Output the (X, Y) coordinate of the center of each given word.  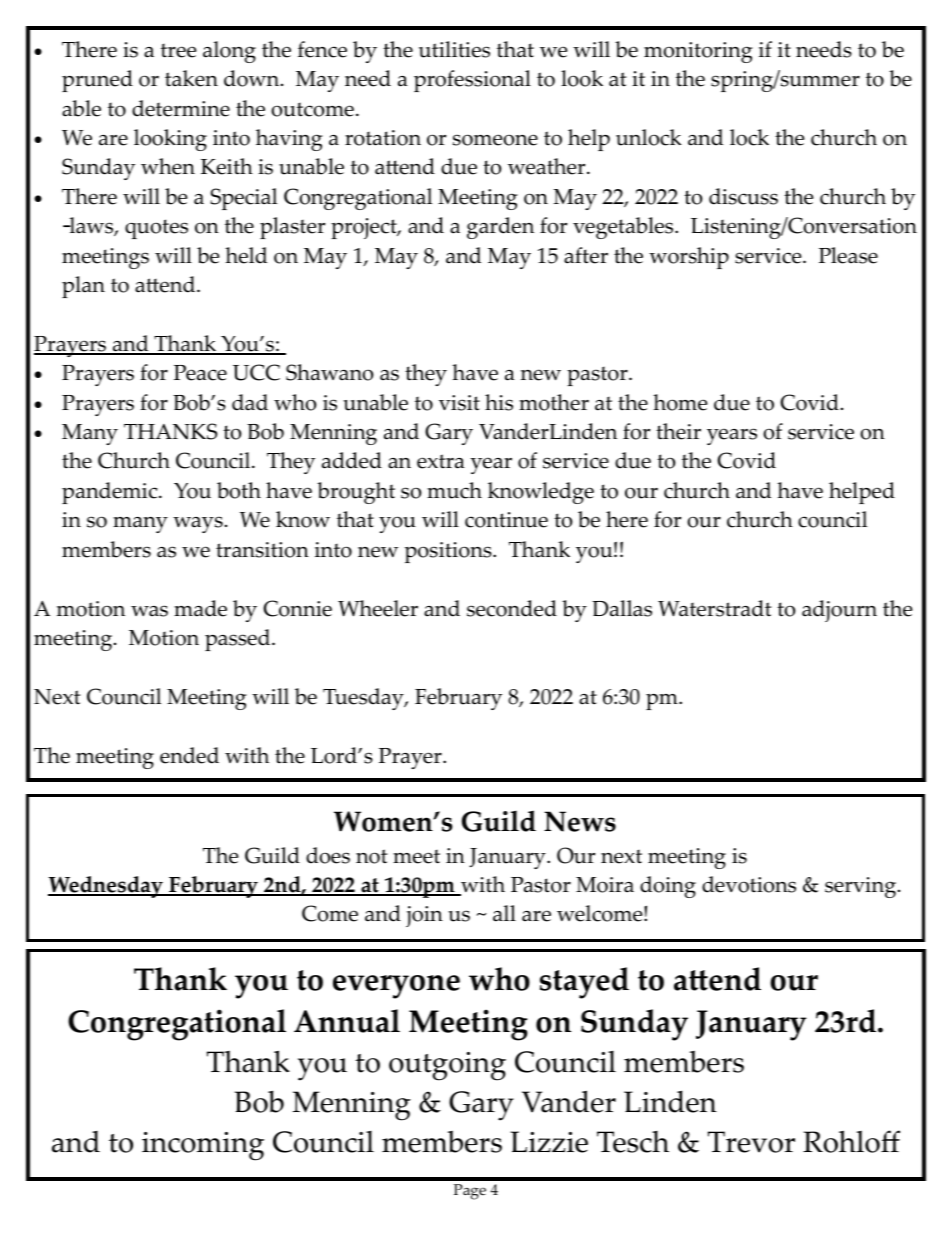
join (424, 916)
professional (472, 81)
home (680, 402)
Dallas (622, 608)
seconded (512, 608)
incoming (203, 1146)
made (200, 608)
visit (459, 403)
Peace (200, 373)
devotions (749, 884)
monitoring (698, 52)
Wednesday (106, 887)
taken (191, 78)
